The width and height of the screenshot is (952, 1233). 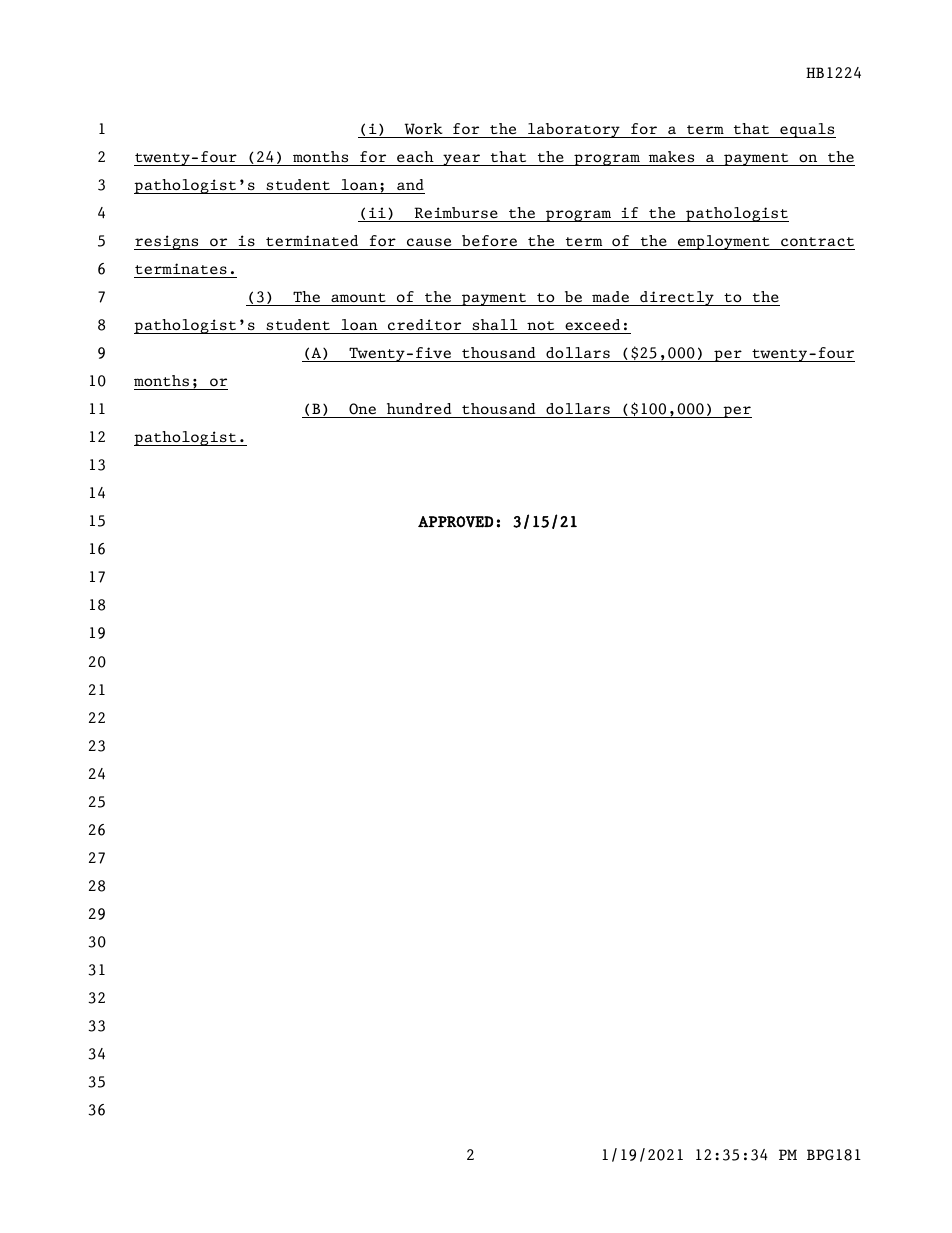 What do you see at coordinates (358, 297) in the screenshot?
I see `amount` at bounding box center [358, 297].
